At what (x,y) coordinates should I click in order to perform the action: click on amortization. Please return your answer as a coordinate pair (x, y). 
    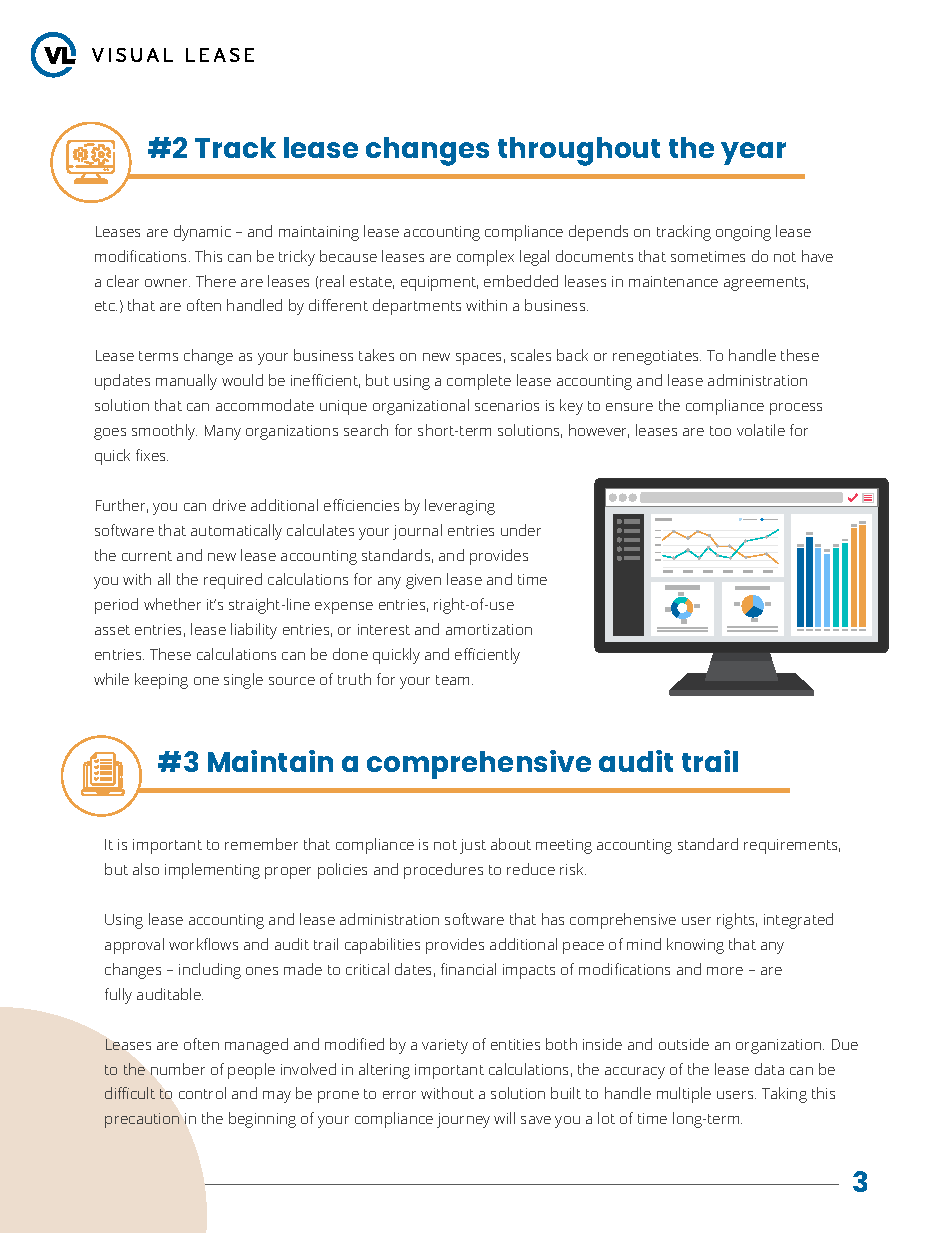
    Looking at the image, I should click on (489, 629).
